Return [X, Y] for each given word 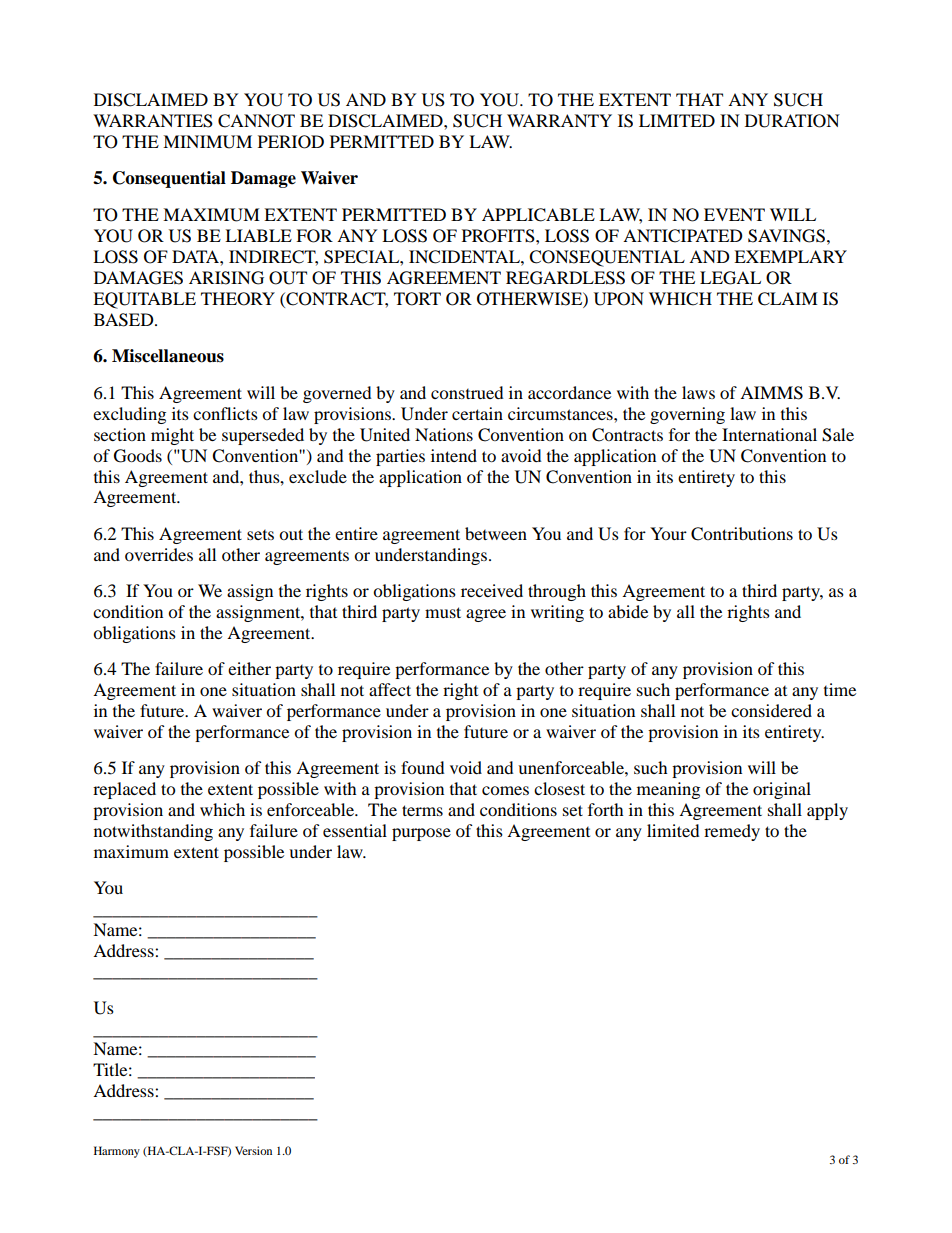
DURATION [792, 121]
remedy [732, 832]
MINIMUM [207, 142]
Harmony [117, 1152]
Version [253, 1150]
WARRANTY [559, 120]
